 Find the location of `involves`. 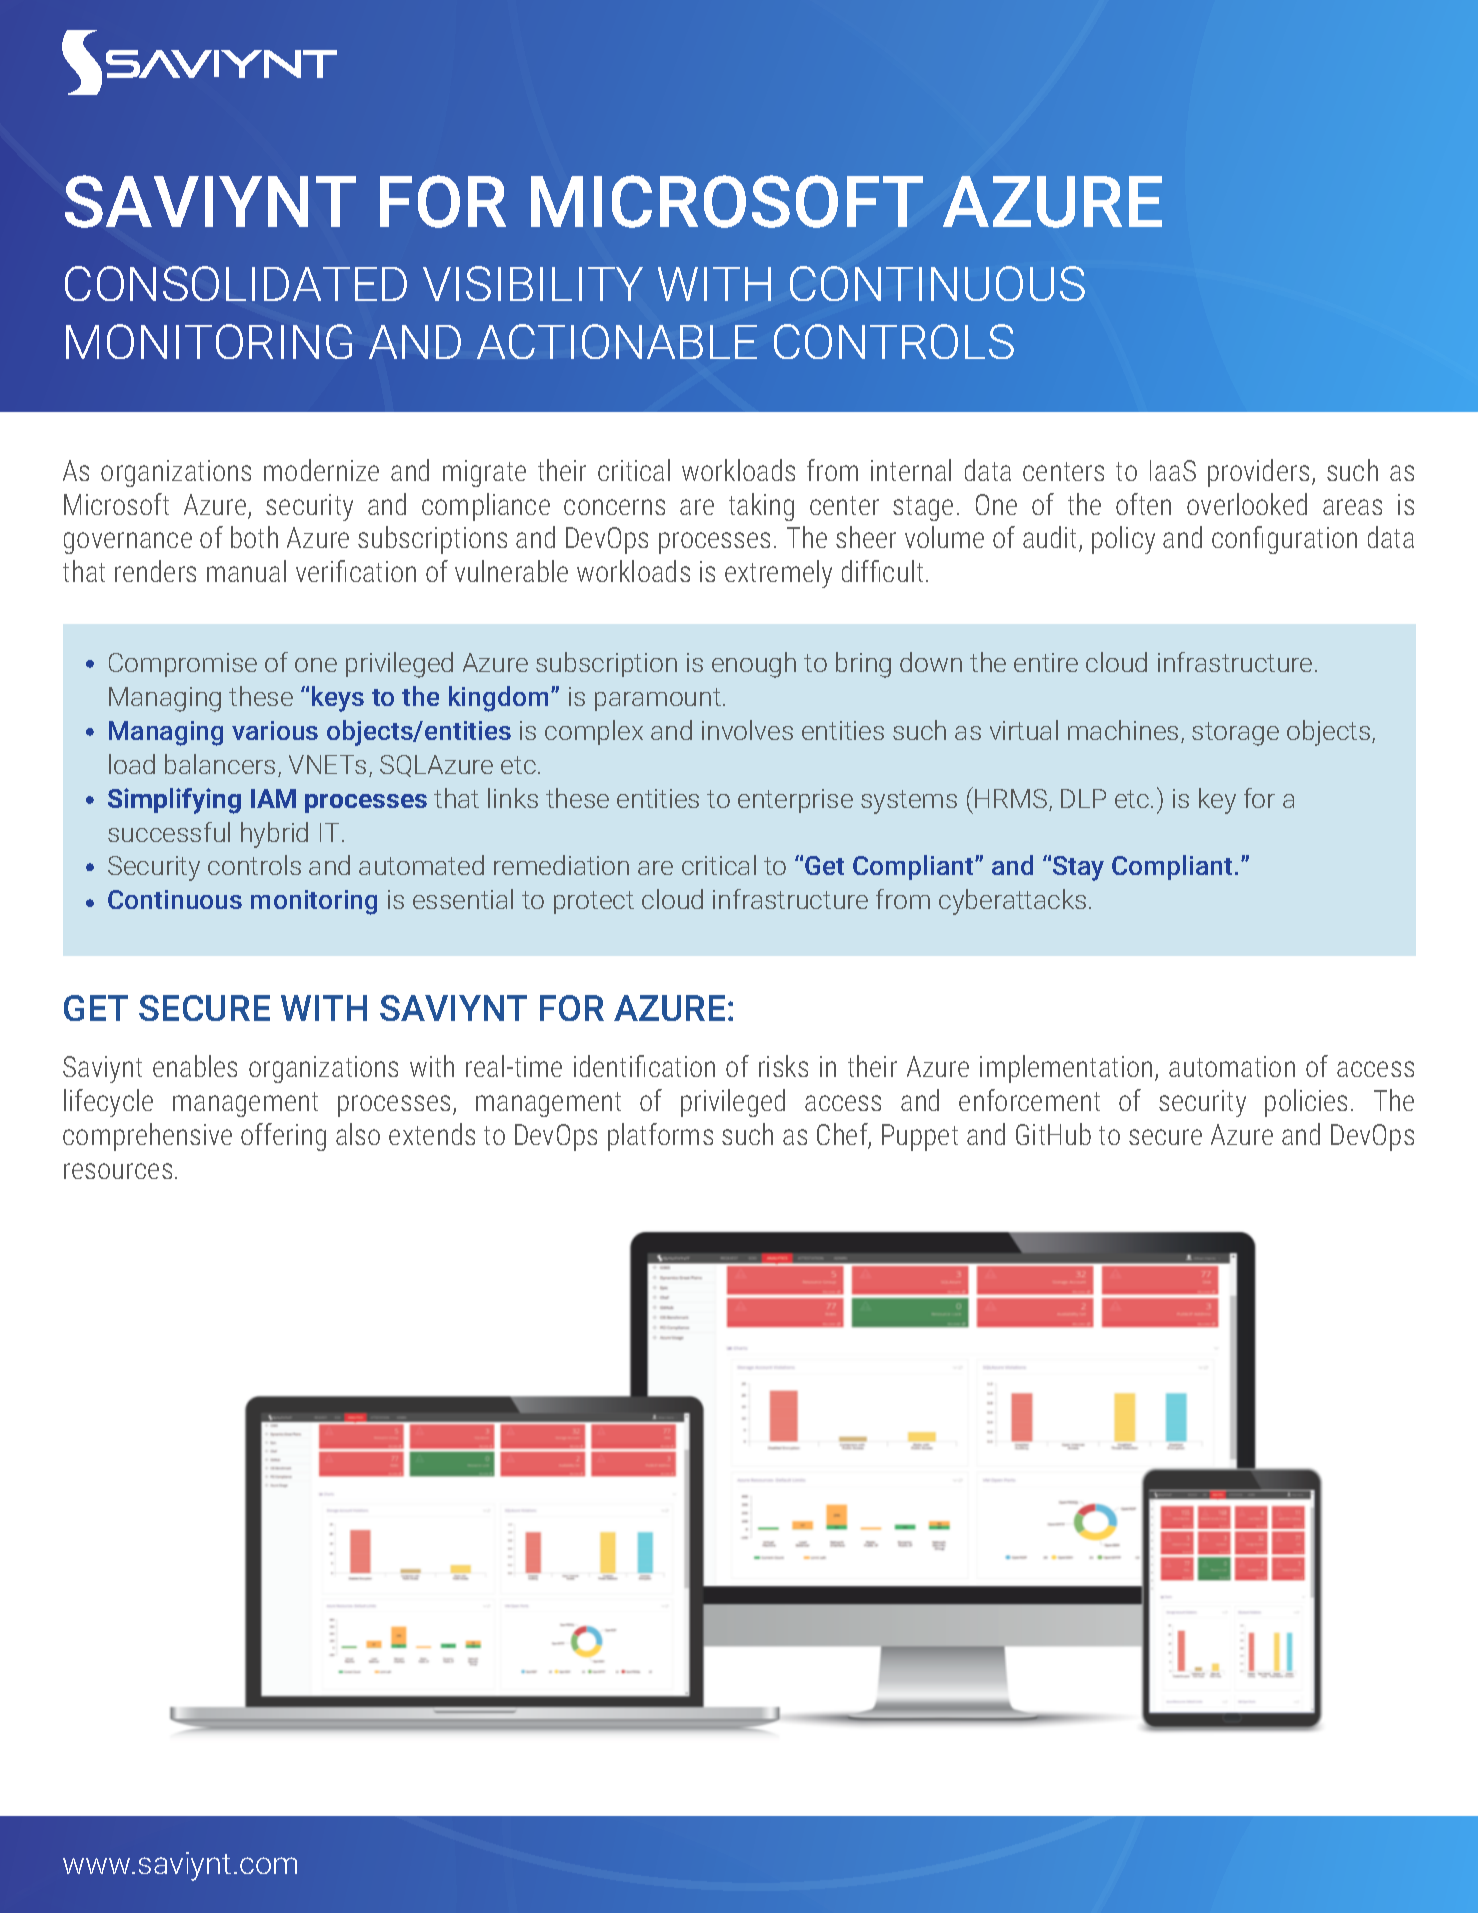

involves is located at coordinates (747, 730).
